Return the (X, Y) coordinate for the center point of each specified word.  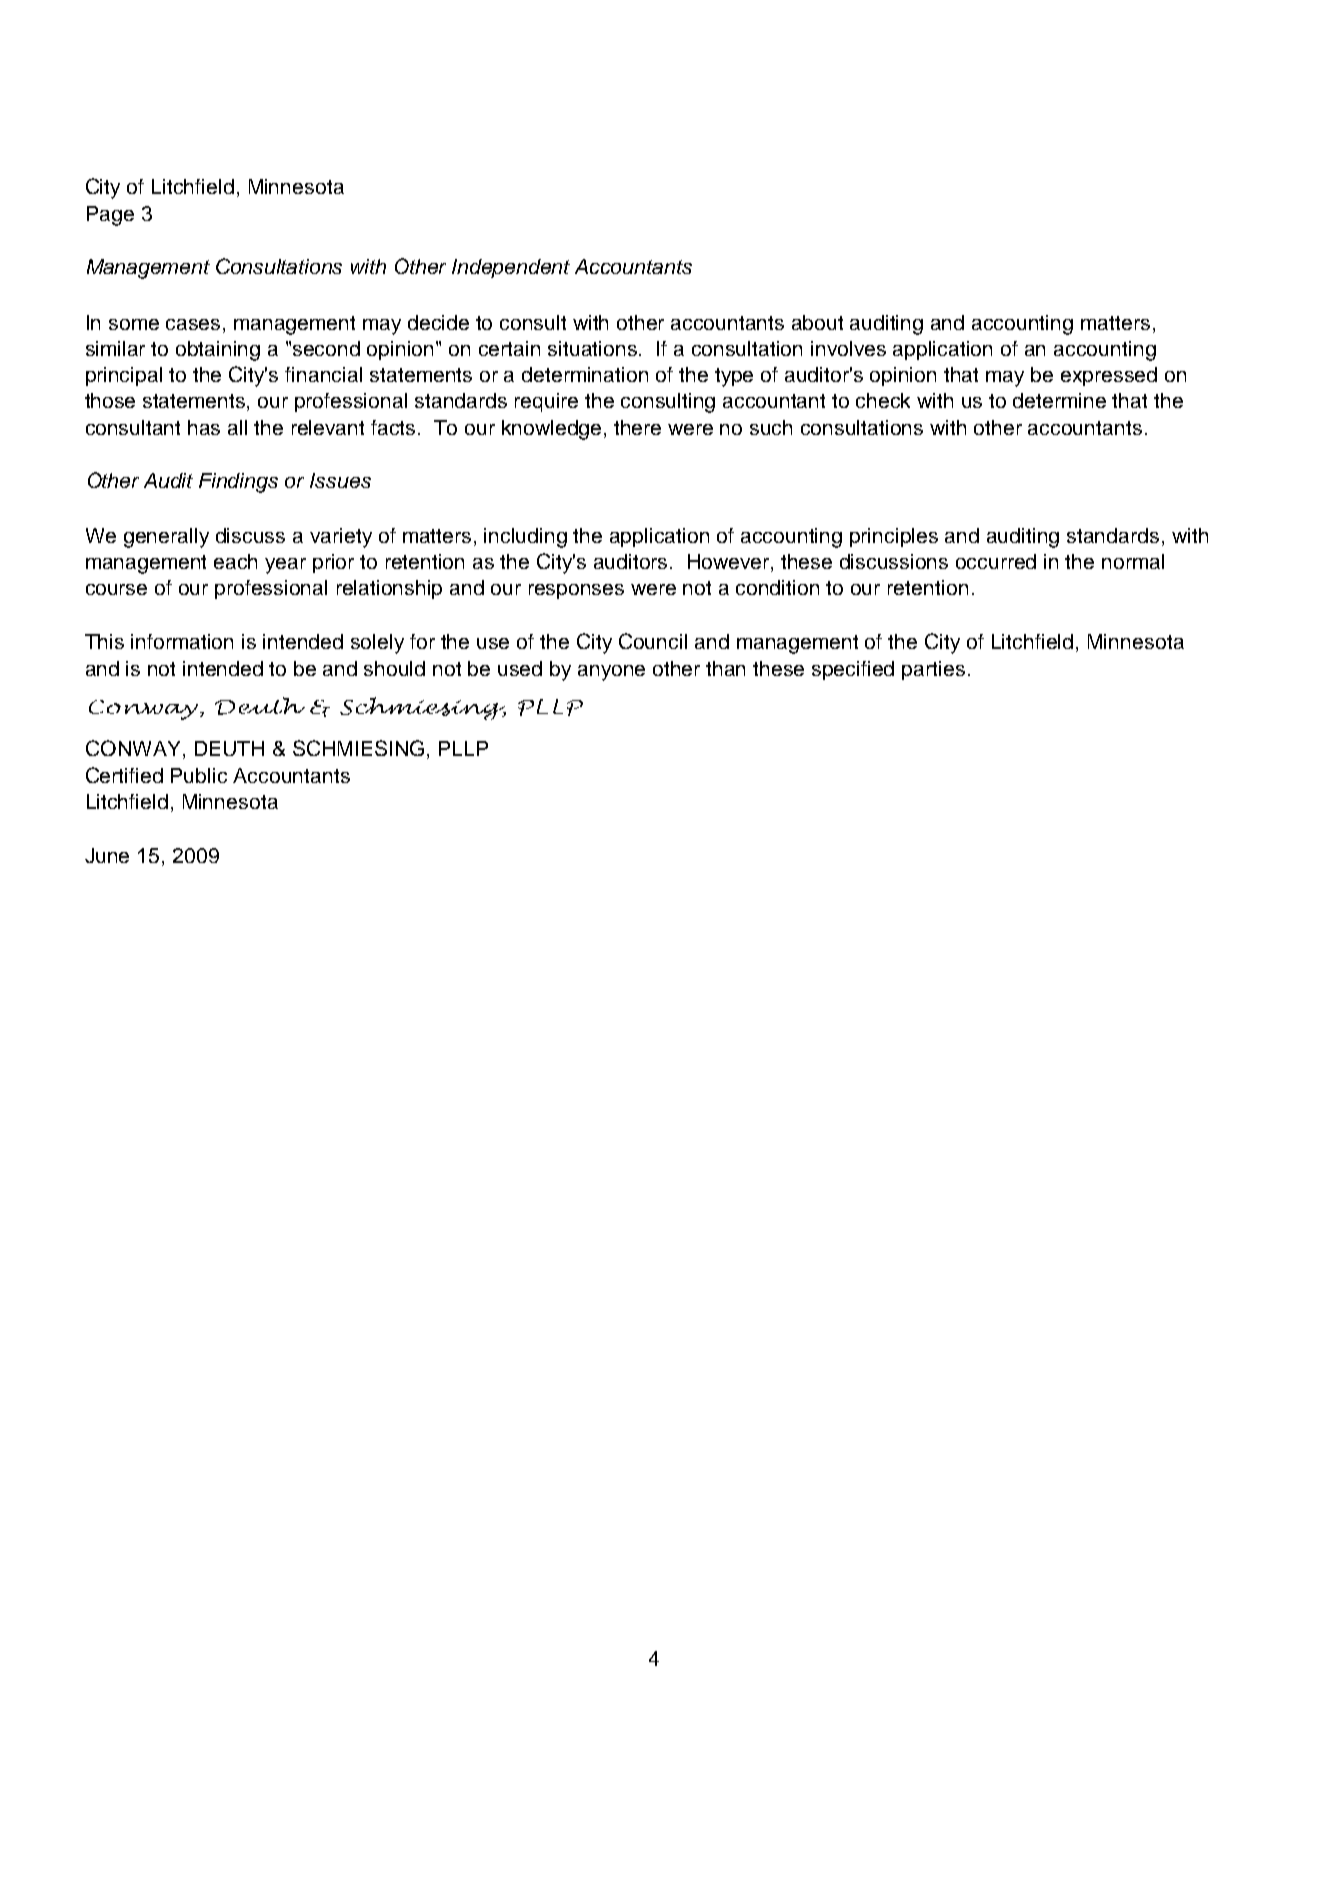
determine (1059, 400)
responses (576, 591)
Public (199, 775)
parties (933, 670)
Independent (511, 268)
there (637, 427)
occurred (996, 561)
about (817, 322)
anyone (611, 673)
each (235, 561)
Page (110, 216)
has (204, 427)
